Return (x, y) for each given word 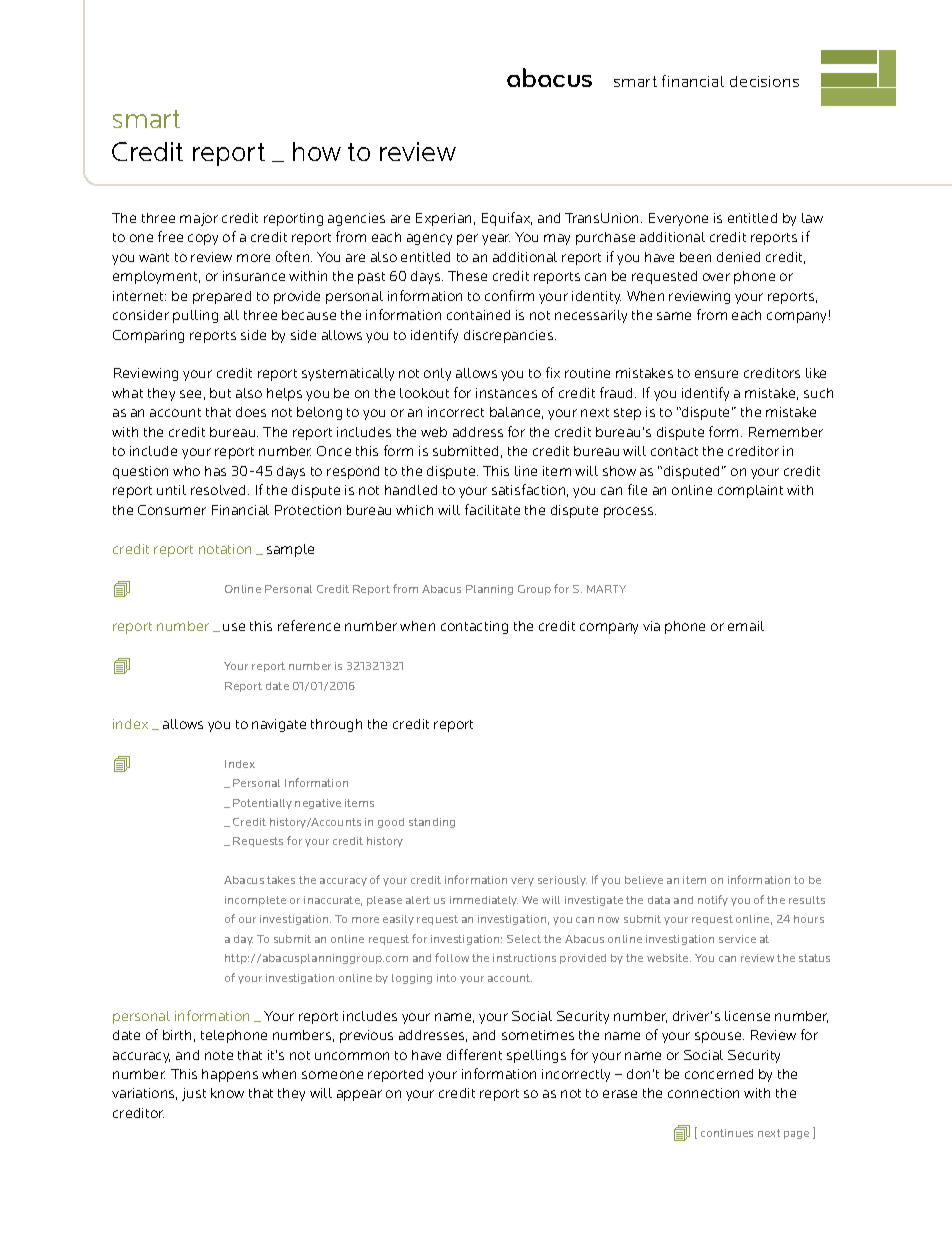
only (437, 374)
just (194, 1094)
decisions (764, 81)
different (474, 1054)
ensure (716, 374)
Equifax (507, 219)
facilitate (492, 509)
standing (432, 823)
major (199, 219)
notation (225, 549)
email (746, 626)
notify (713, 900)
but (220, 393)
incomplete (255, 901)
